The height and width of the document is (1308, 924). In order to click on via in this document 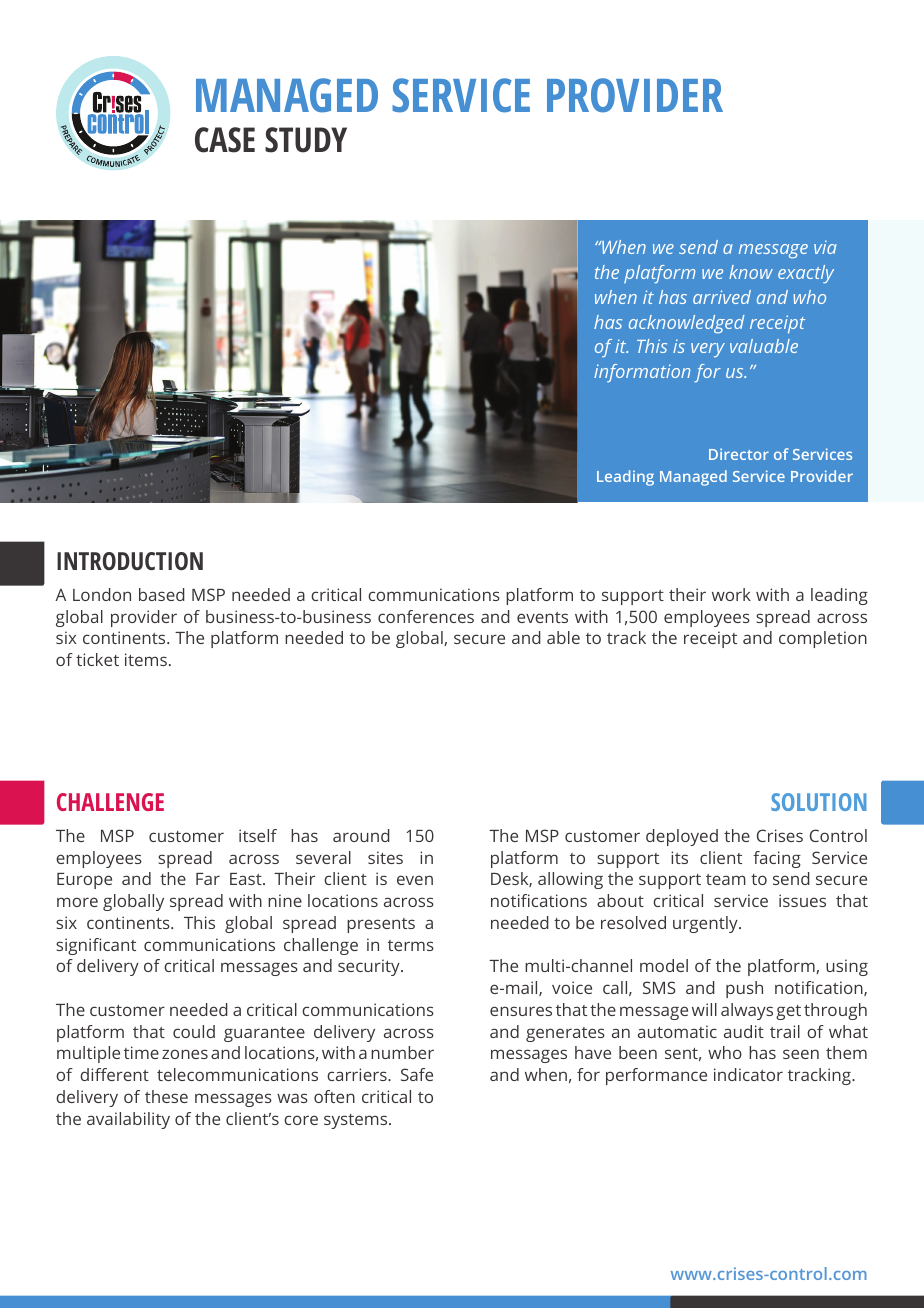, I will do `click(825, 247)`.
